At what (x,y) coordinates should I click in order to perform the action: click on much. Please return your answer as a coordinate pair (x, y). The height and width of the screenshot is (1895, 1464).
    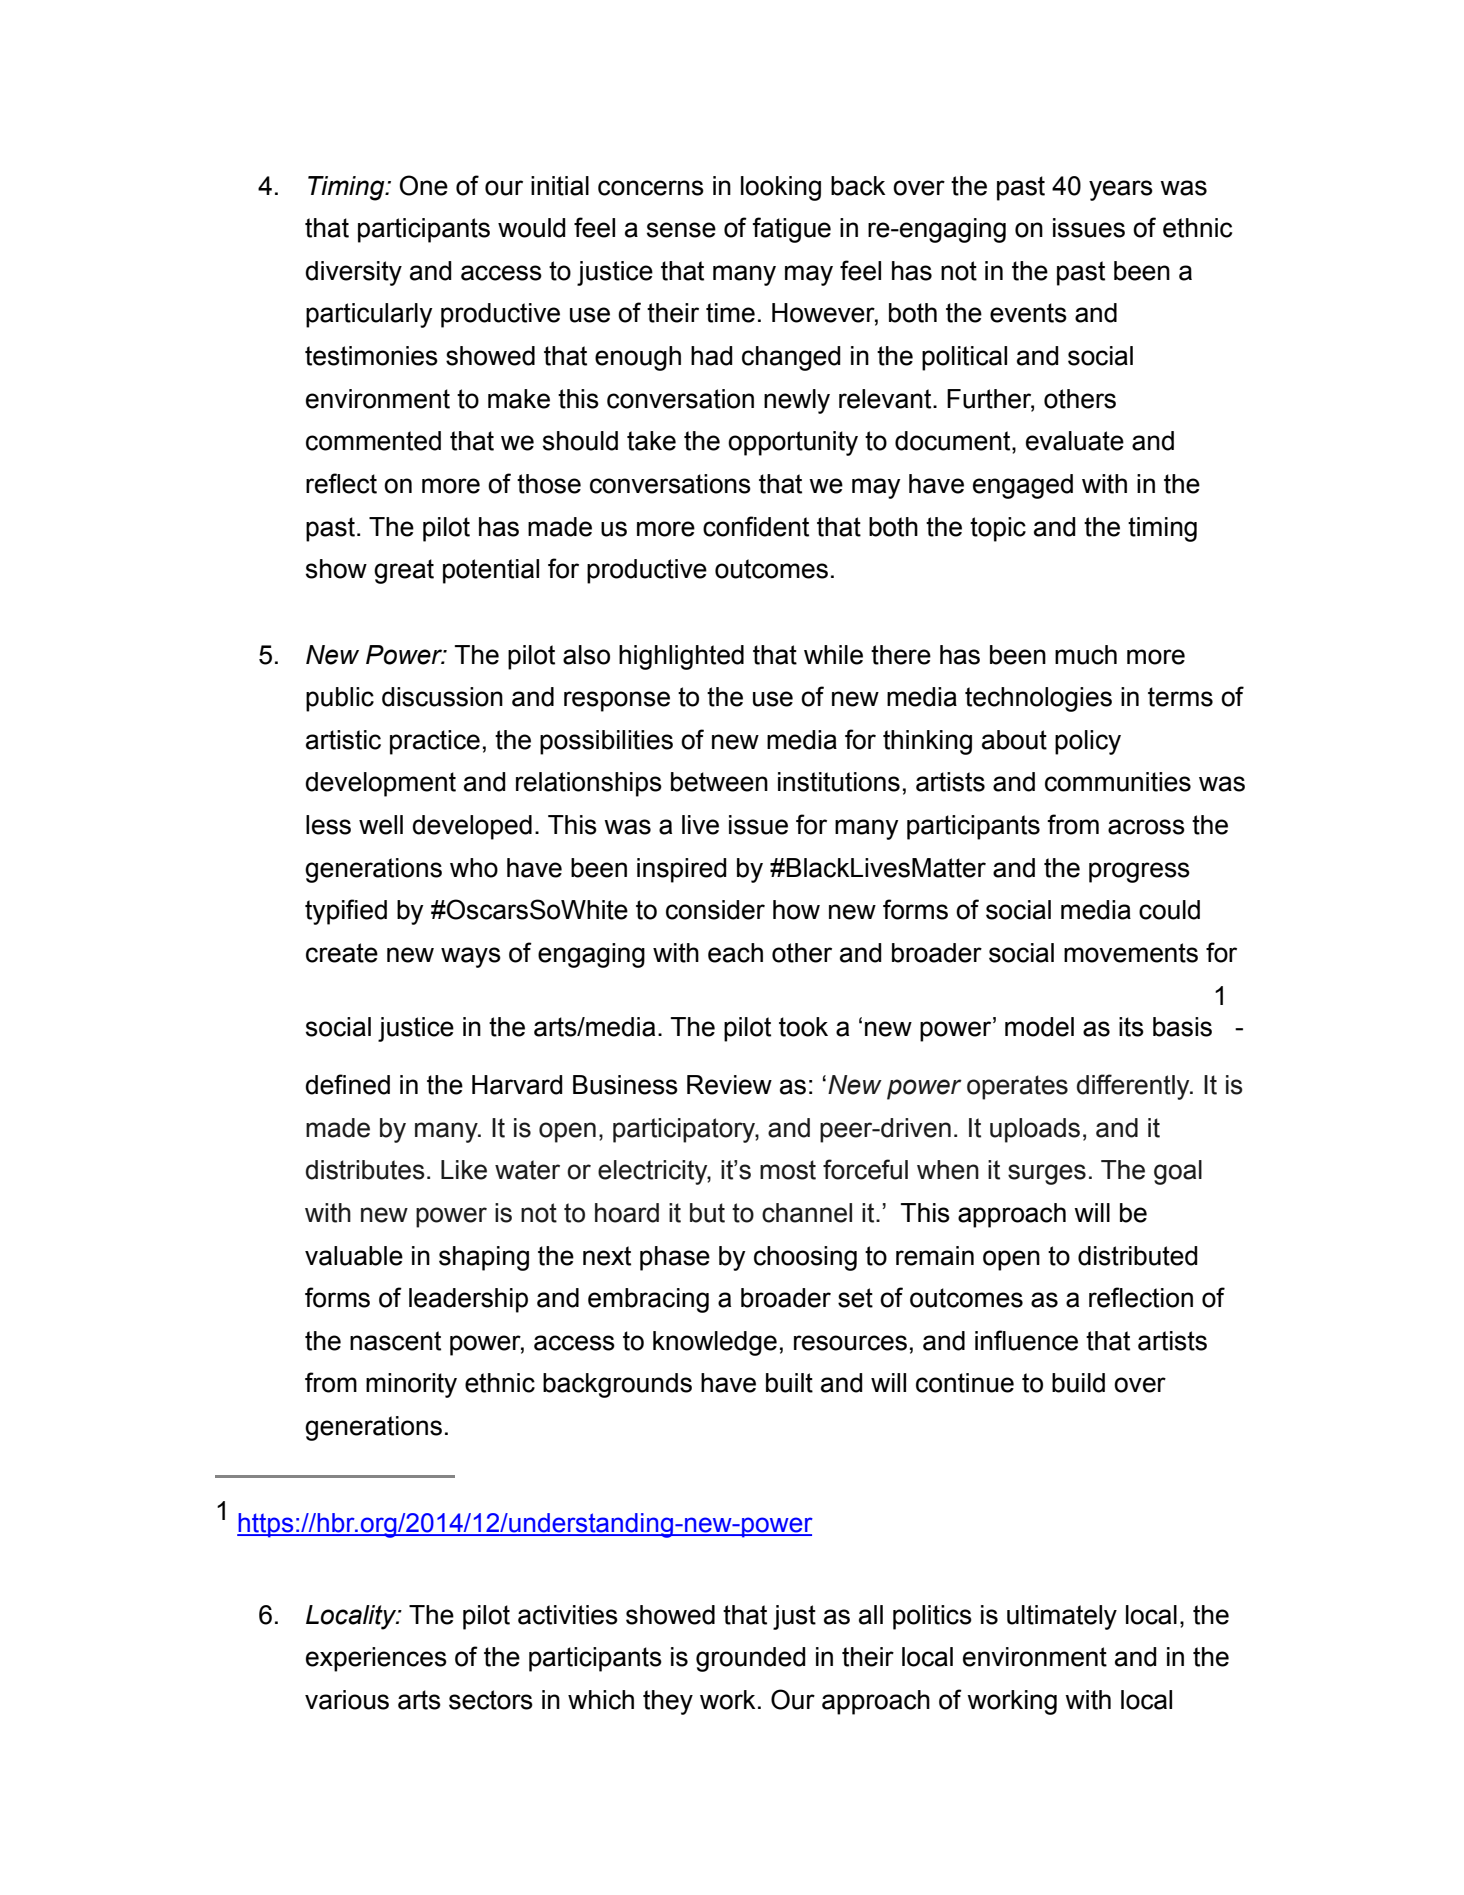
    Looking at the image, I should click on (1086, 655).
